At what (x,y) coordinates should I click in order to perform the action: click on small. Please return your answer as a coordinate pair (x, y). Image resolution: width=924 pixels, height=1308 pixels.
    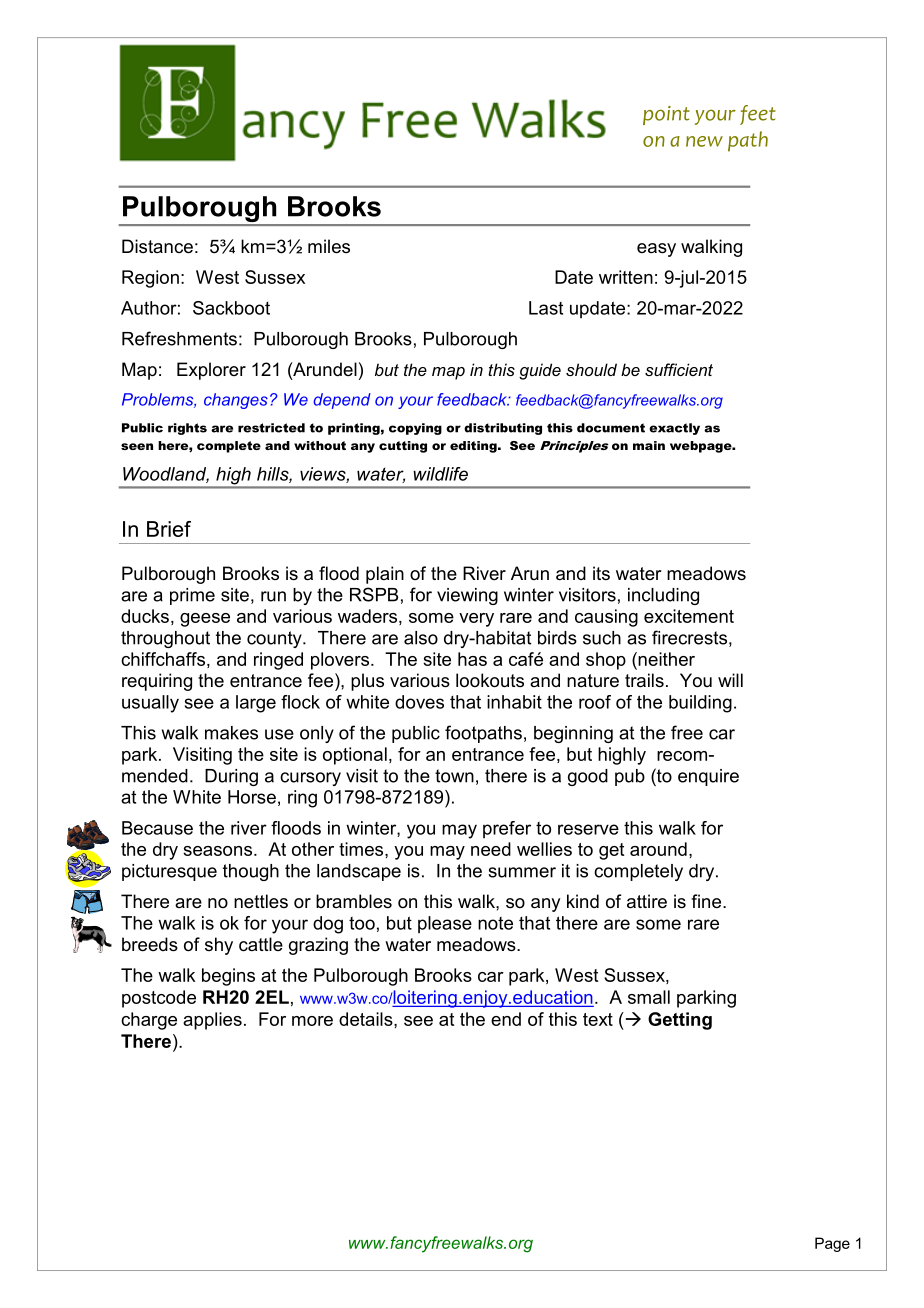
    Looking at the image, I should click on (649, 997).
